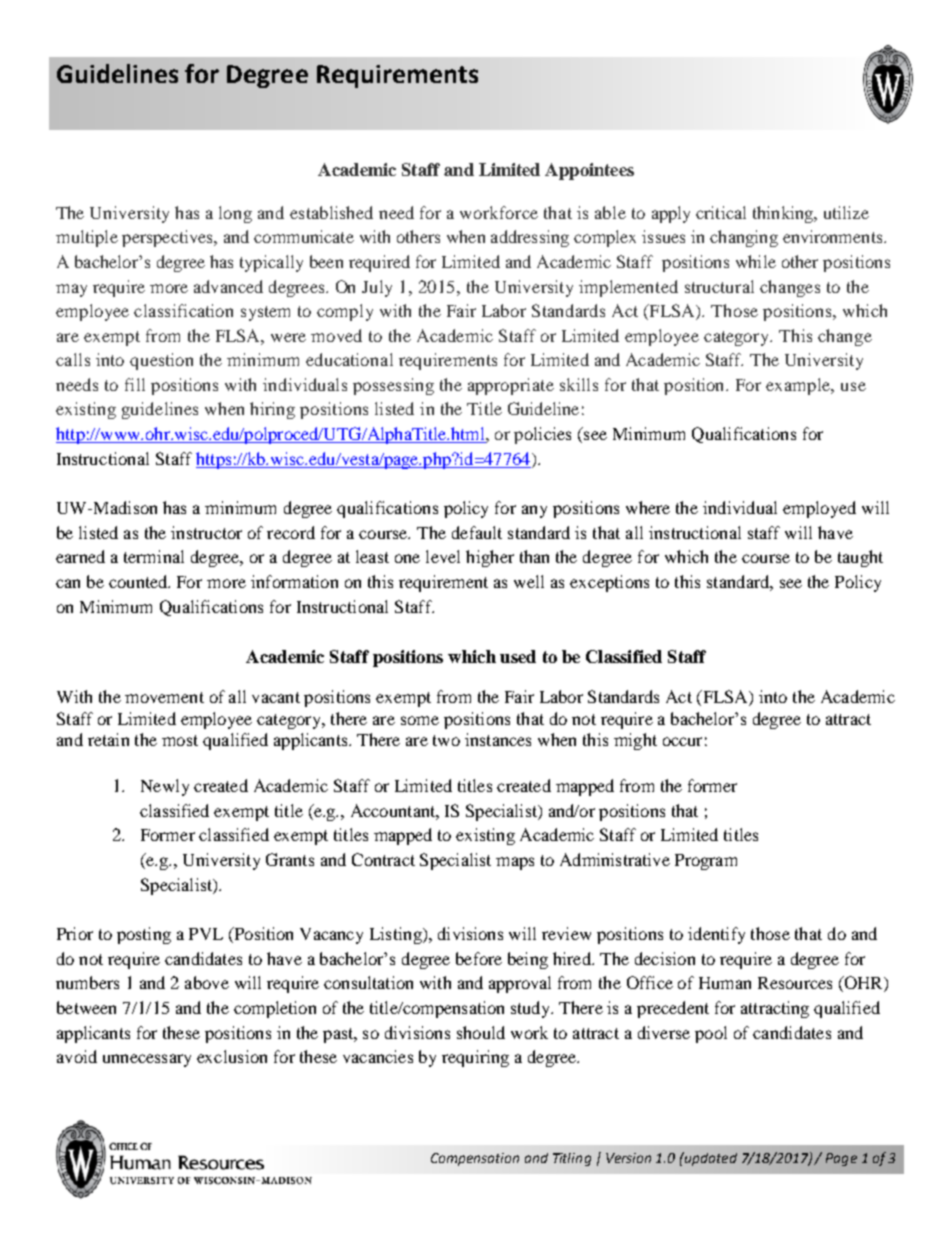  I want to click on updated, so click(710, 1159).
